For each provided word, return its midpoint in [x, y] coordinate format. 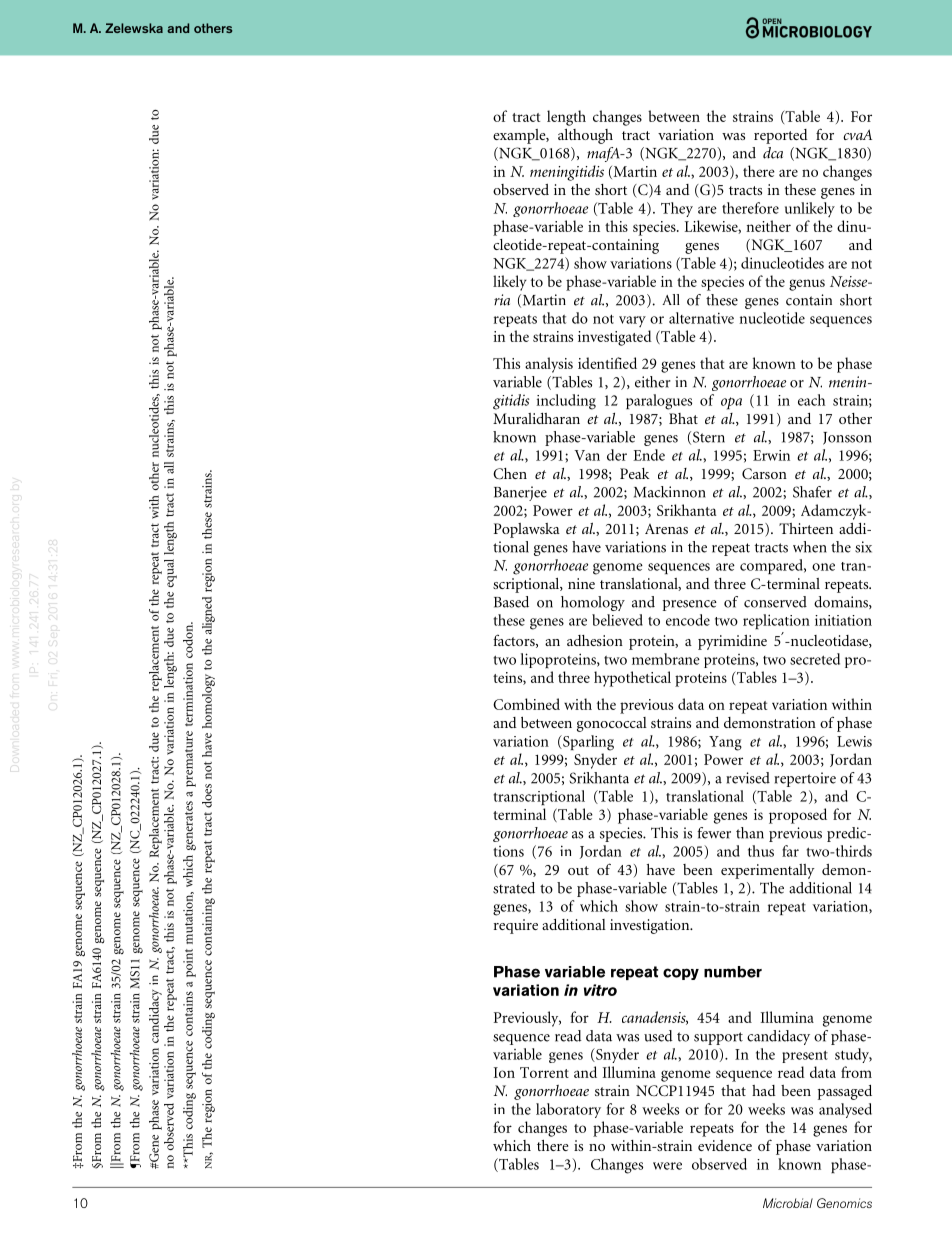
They [677, 209]
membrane [666, 659]
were [667, 1166]
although [585, 136]
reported [781, 136]
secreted [815, 659]
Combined [526, 704]
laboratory [568, 1110]
